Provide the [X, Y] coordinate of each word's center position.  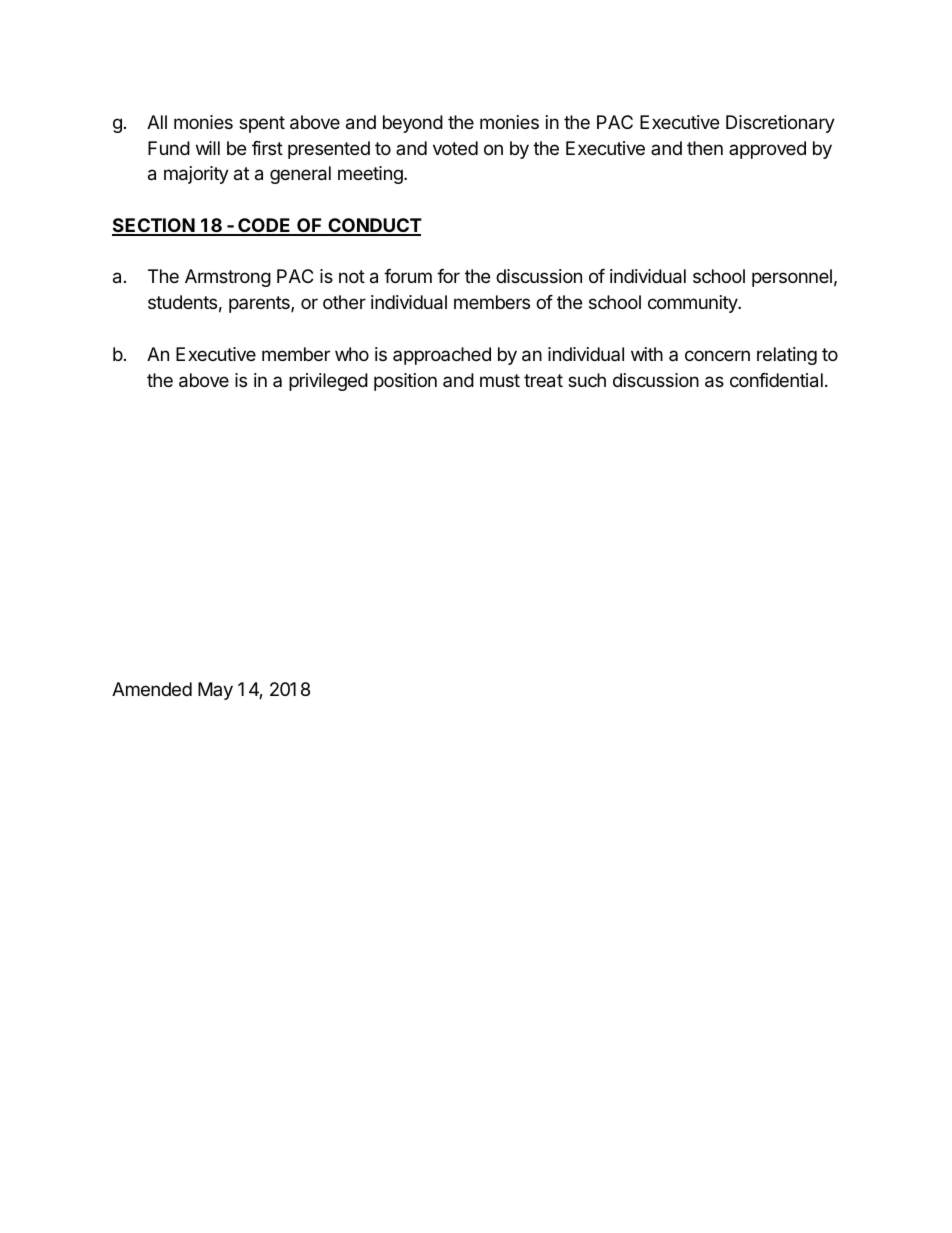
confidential [776, 380]
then [705, 148]
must [500, 380]
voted [455, 148]
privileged [328, 382]
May [215, 691]
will [208, 148]
